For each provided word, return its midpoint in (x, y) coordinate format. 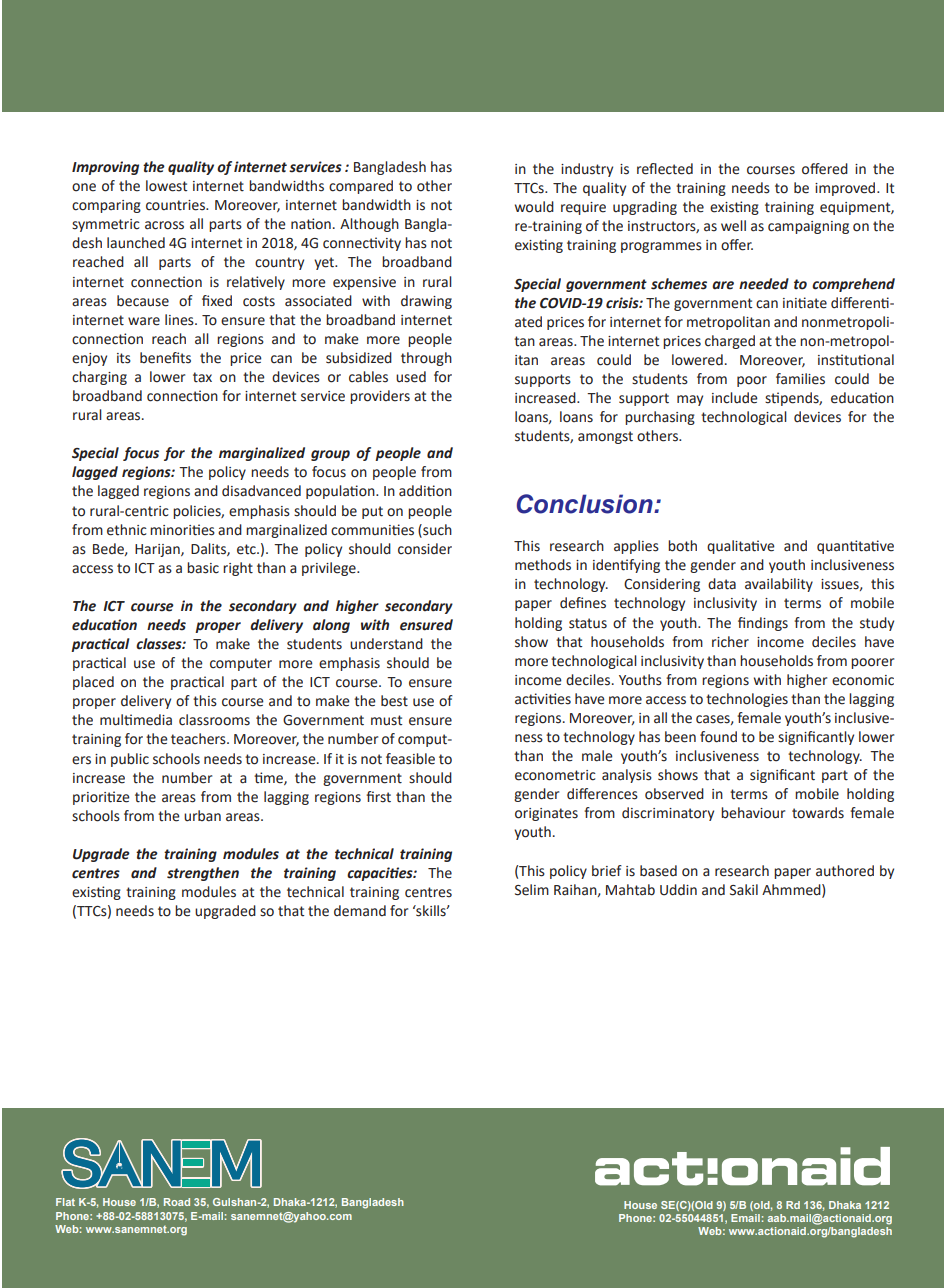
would (534, 207)
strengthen (203, 874)
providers (380, 397)
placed (93, 683)
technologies (747, 700)
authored (845, 871)
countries (176, 205)
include (735, 398)
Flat (65, 1202)
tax (202, 377)
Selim (532, 890)
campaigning (808, 227)
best (394, 701)
